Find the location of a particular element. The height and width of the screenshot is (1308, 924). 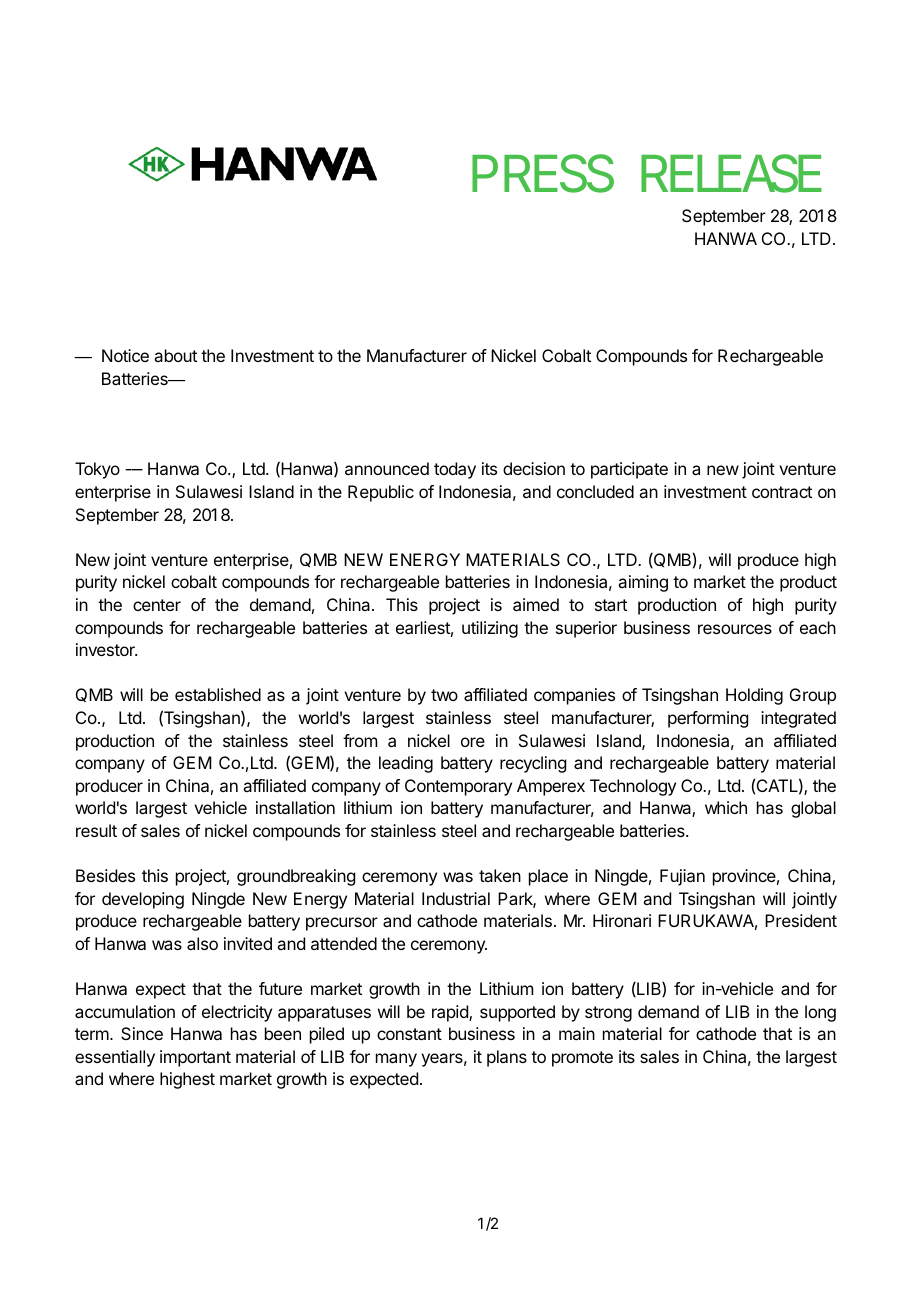

about is located at coordinates (175, 355).
